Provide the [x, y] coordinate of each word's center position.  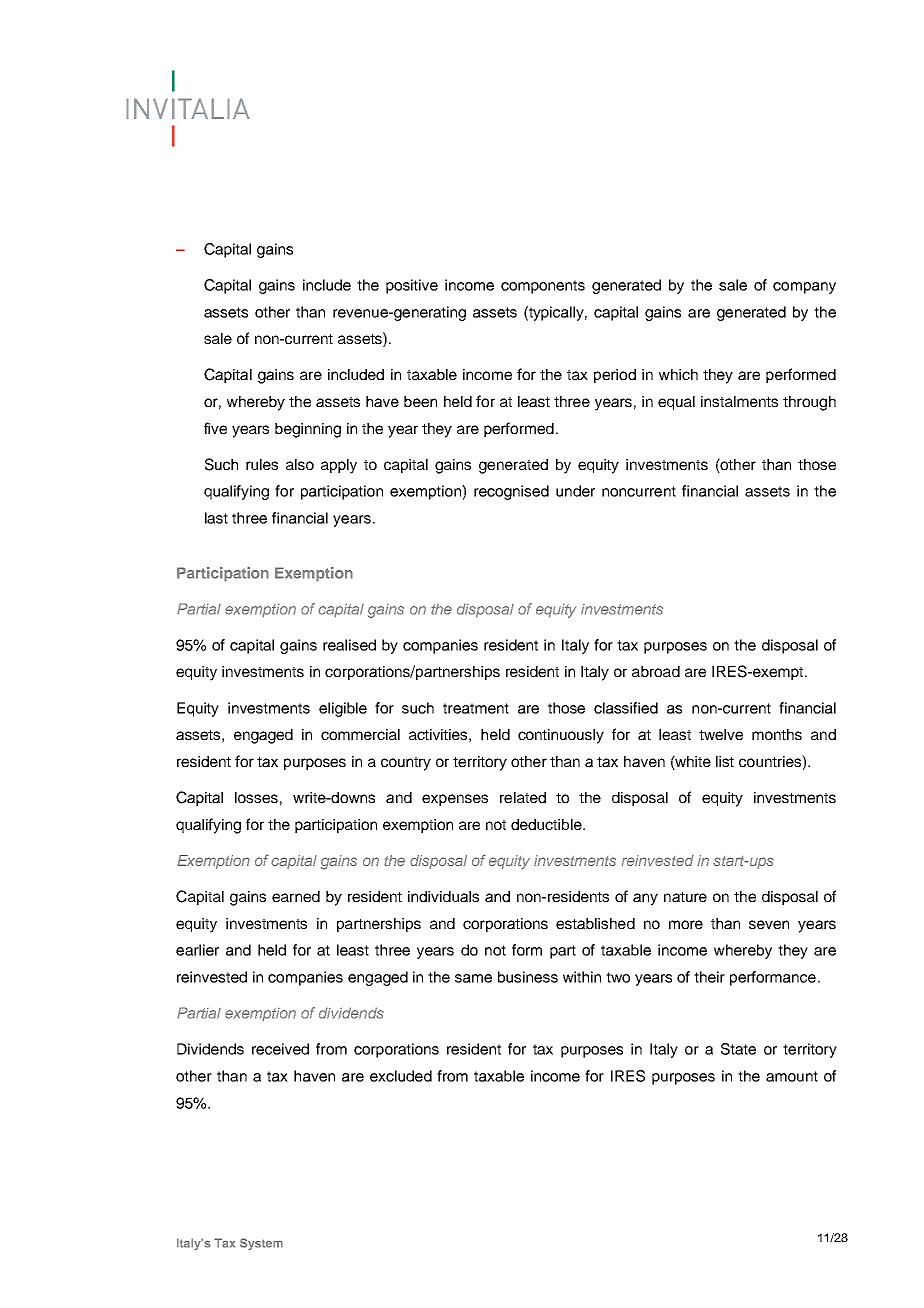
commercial [360, 734]
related [523, 797]
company [804, 288]
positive [412, 286]
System [261, 1244]
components [543, 287]
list [725, 761]
